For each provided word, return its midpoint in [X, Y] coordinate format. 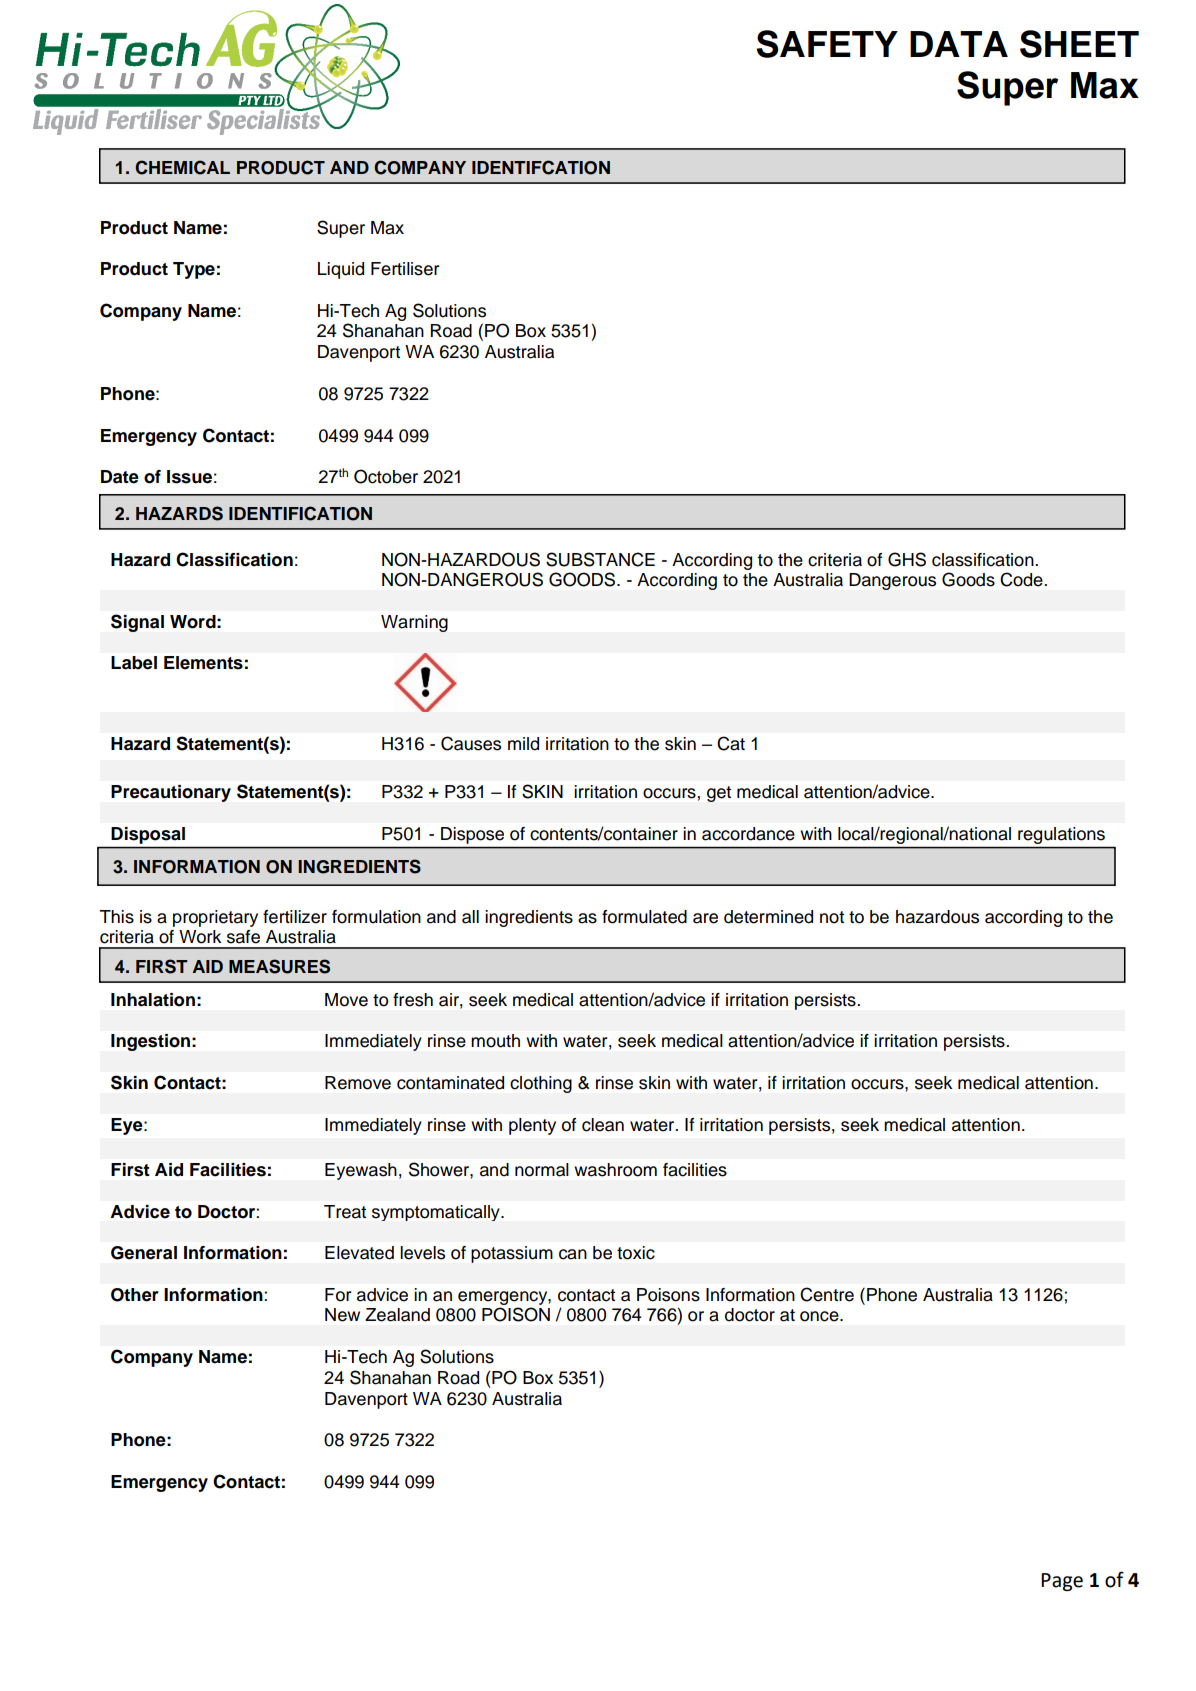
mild [523, 744]
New [342, 1315]
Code [1022, 579]
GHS [907, 559]
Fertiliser [405, 269]
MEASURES [279, 966]
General [144, 1253]
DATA [959, 44]
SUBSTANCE [600, 559]
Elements [203, 663]
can [573, 1254]
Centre [827, 1294]
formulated [644, 917]
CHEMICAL [182, 167]
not [832, 917]
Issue [189, 477]
